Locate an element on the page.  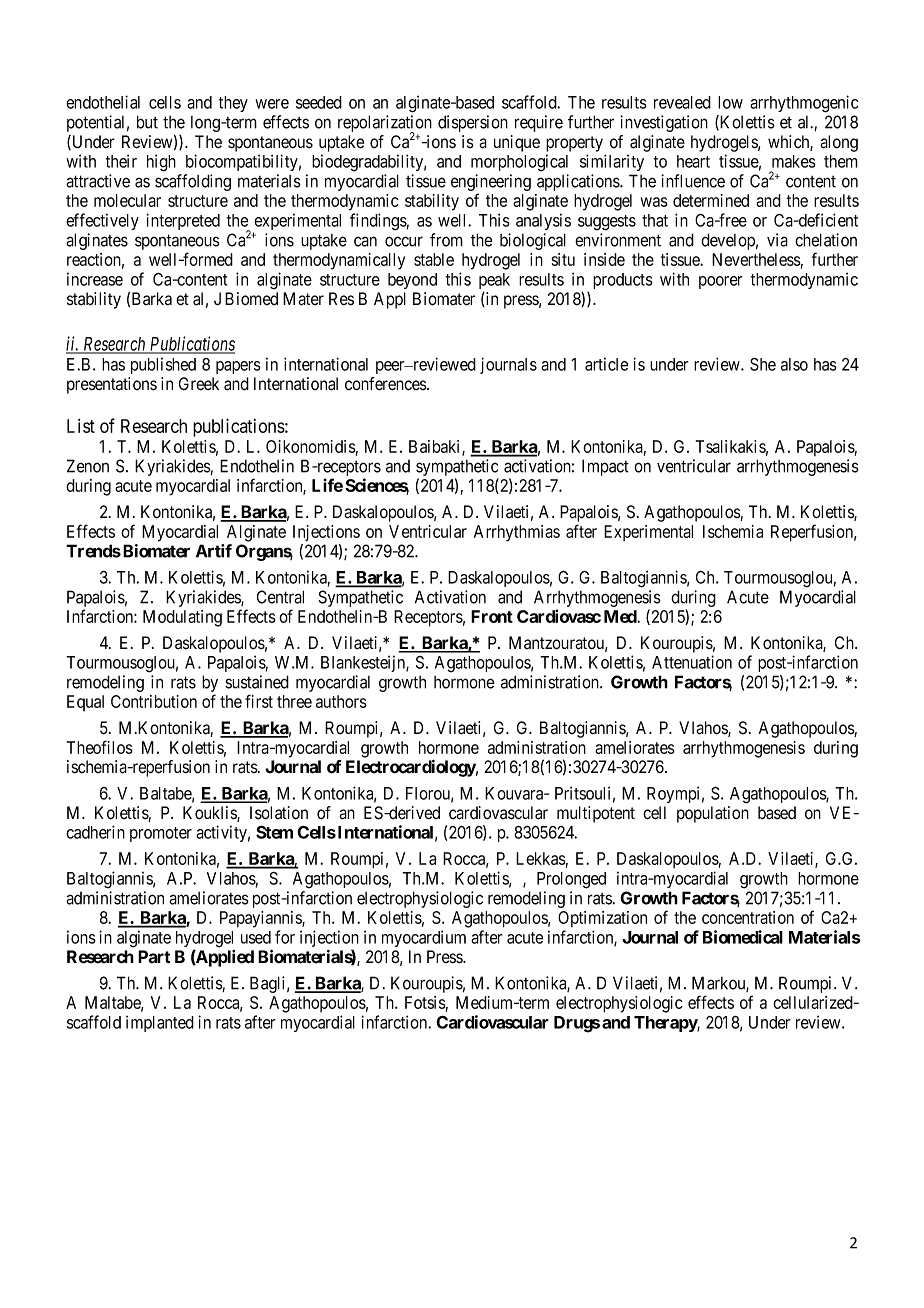
authors is located at coordinates (341, 701).
